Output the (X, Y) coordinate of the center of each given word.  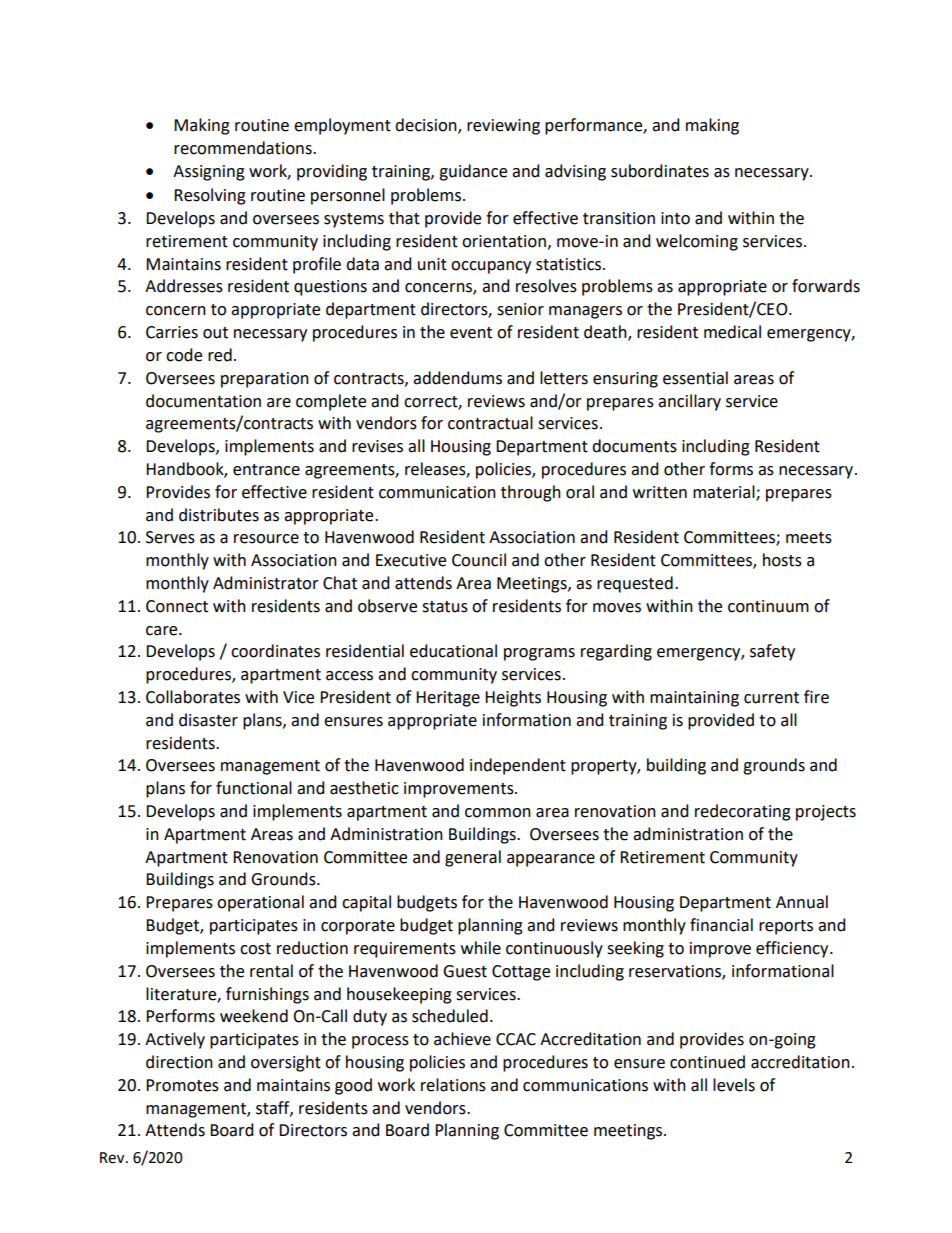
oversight (286, 1063)
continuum (768, 606)
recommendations (244, 148)
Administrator (266, 583)
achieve (462, 1039)
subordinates (660, 171)
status (445, 607)
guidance (473, 172)
